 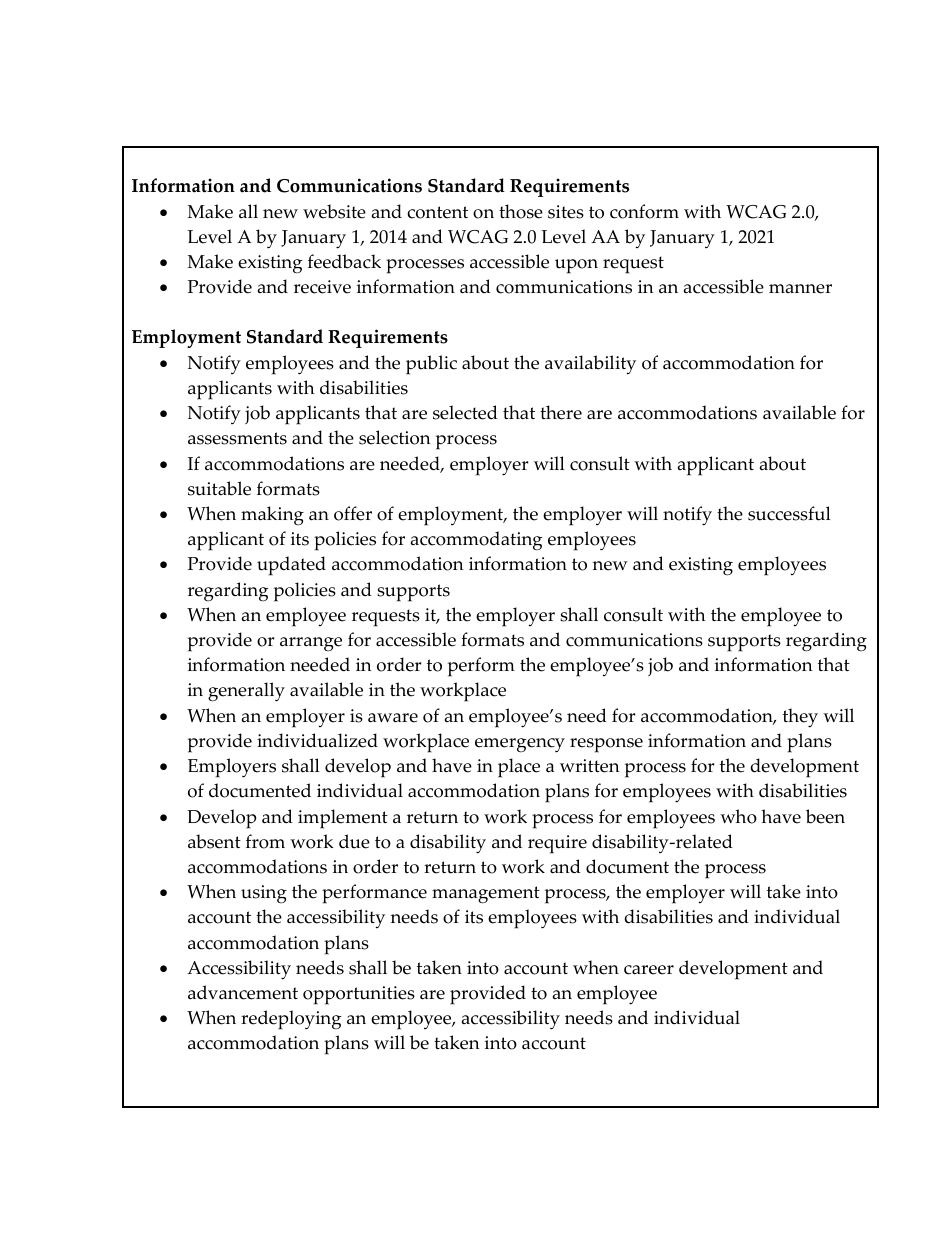 I want to click on website, so click(x=334, y=211).
